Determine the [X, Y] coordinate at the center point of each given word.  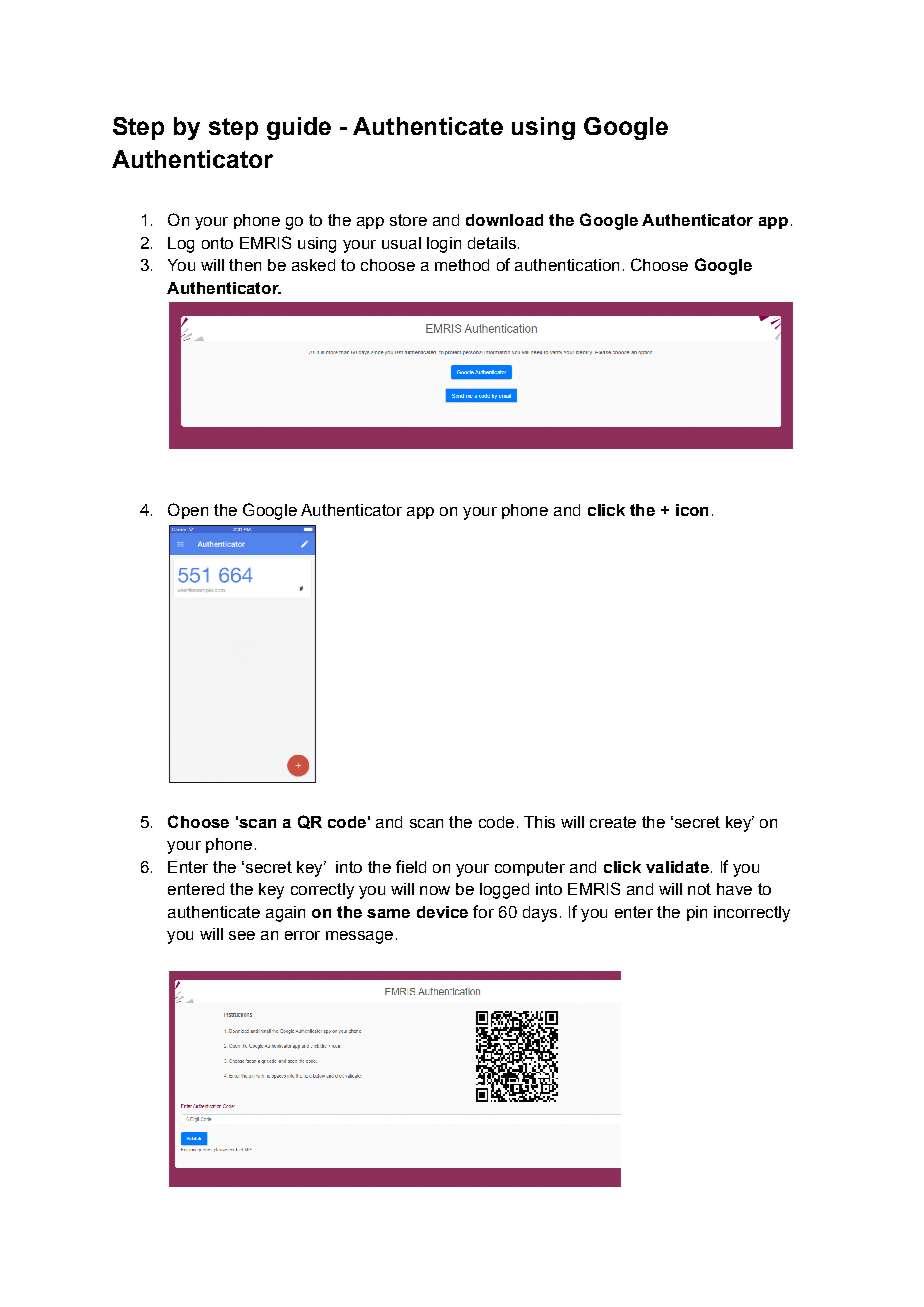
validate [677, 867]
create [613, 822]
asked [313, 265]
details [492, 243]
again [285, 914]
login [444, 245]
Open [188, 511]
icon [692, 510]
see [242, 935]
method [462, 265]
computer [530, 868]
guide [299, 128]
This [539, 822]
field [411, 866]
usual [401, 243]
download [504, 220]
